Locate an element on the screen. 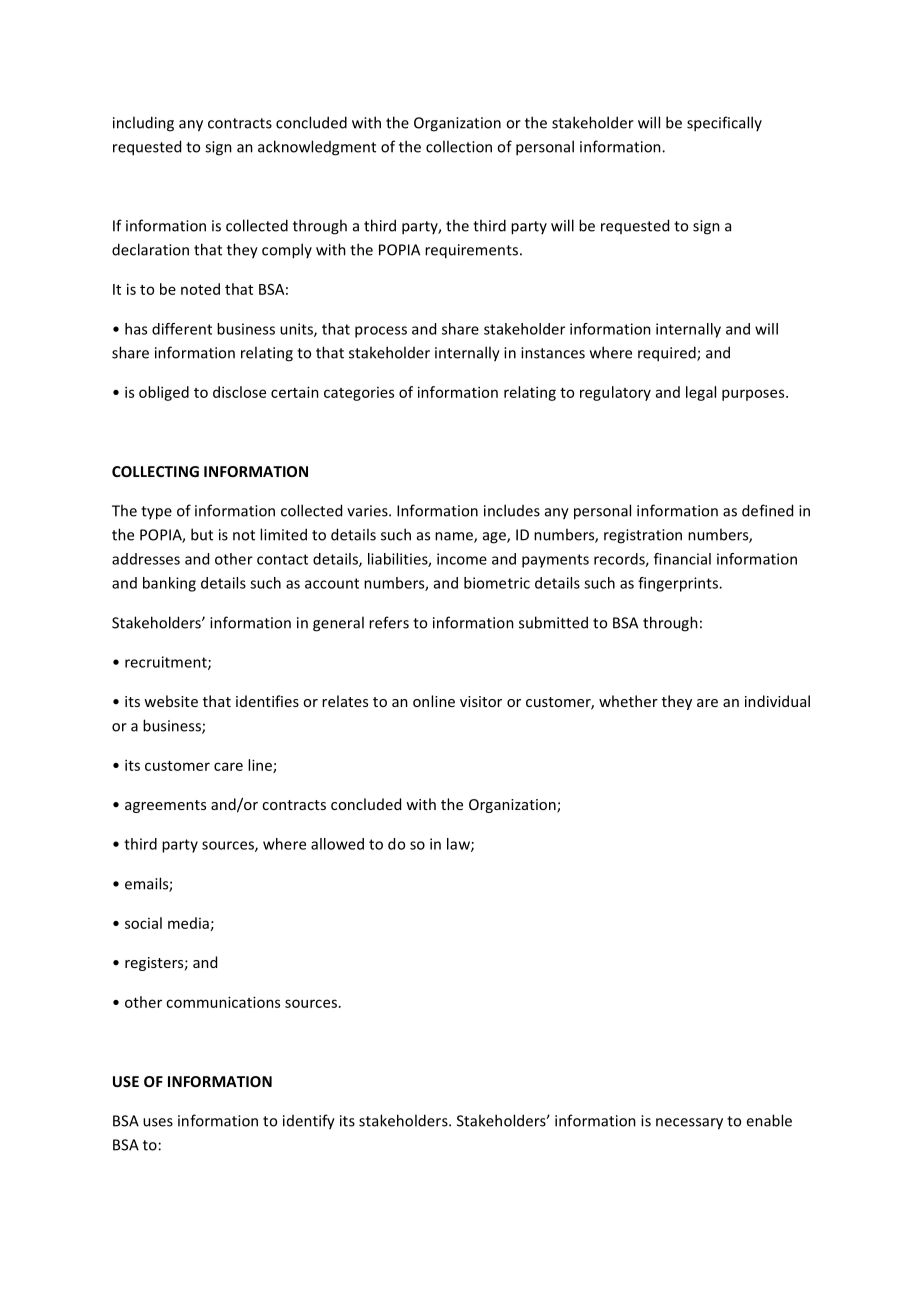 This screenshot has width=924, height=1308. including is located at coordinates (143, 124).
